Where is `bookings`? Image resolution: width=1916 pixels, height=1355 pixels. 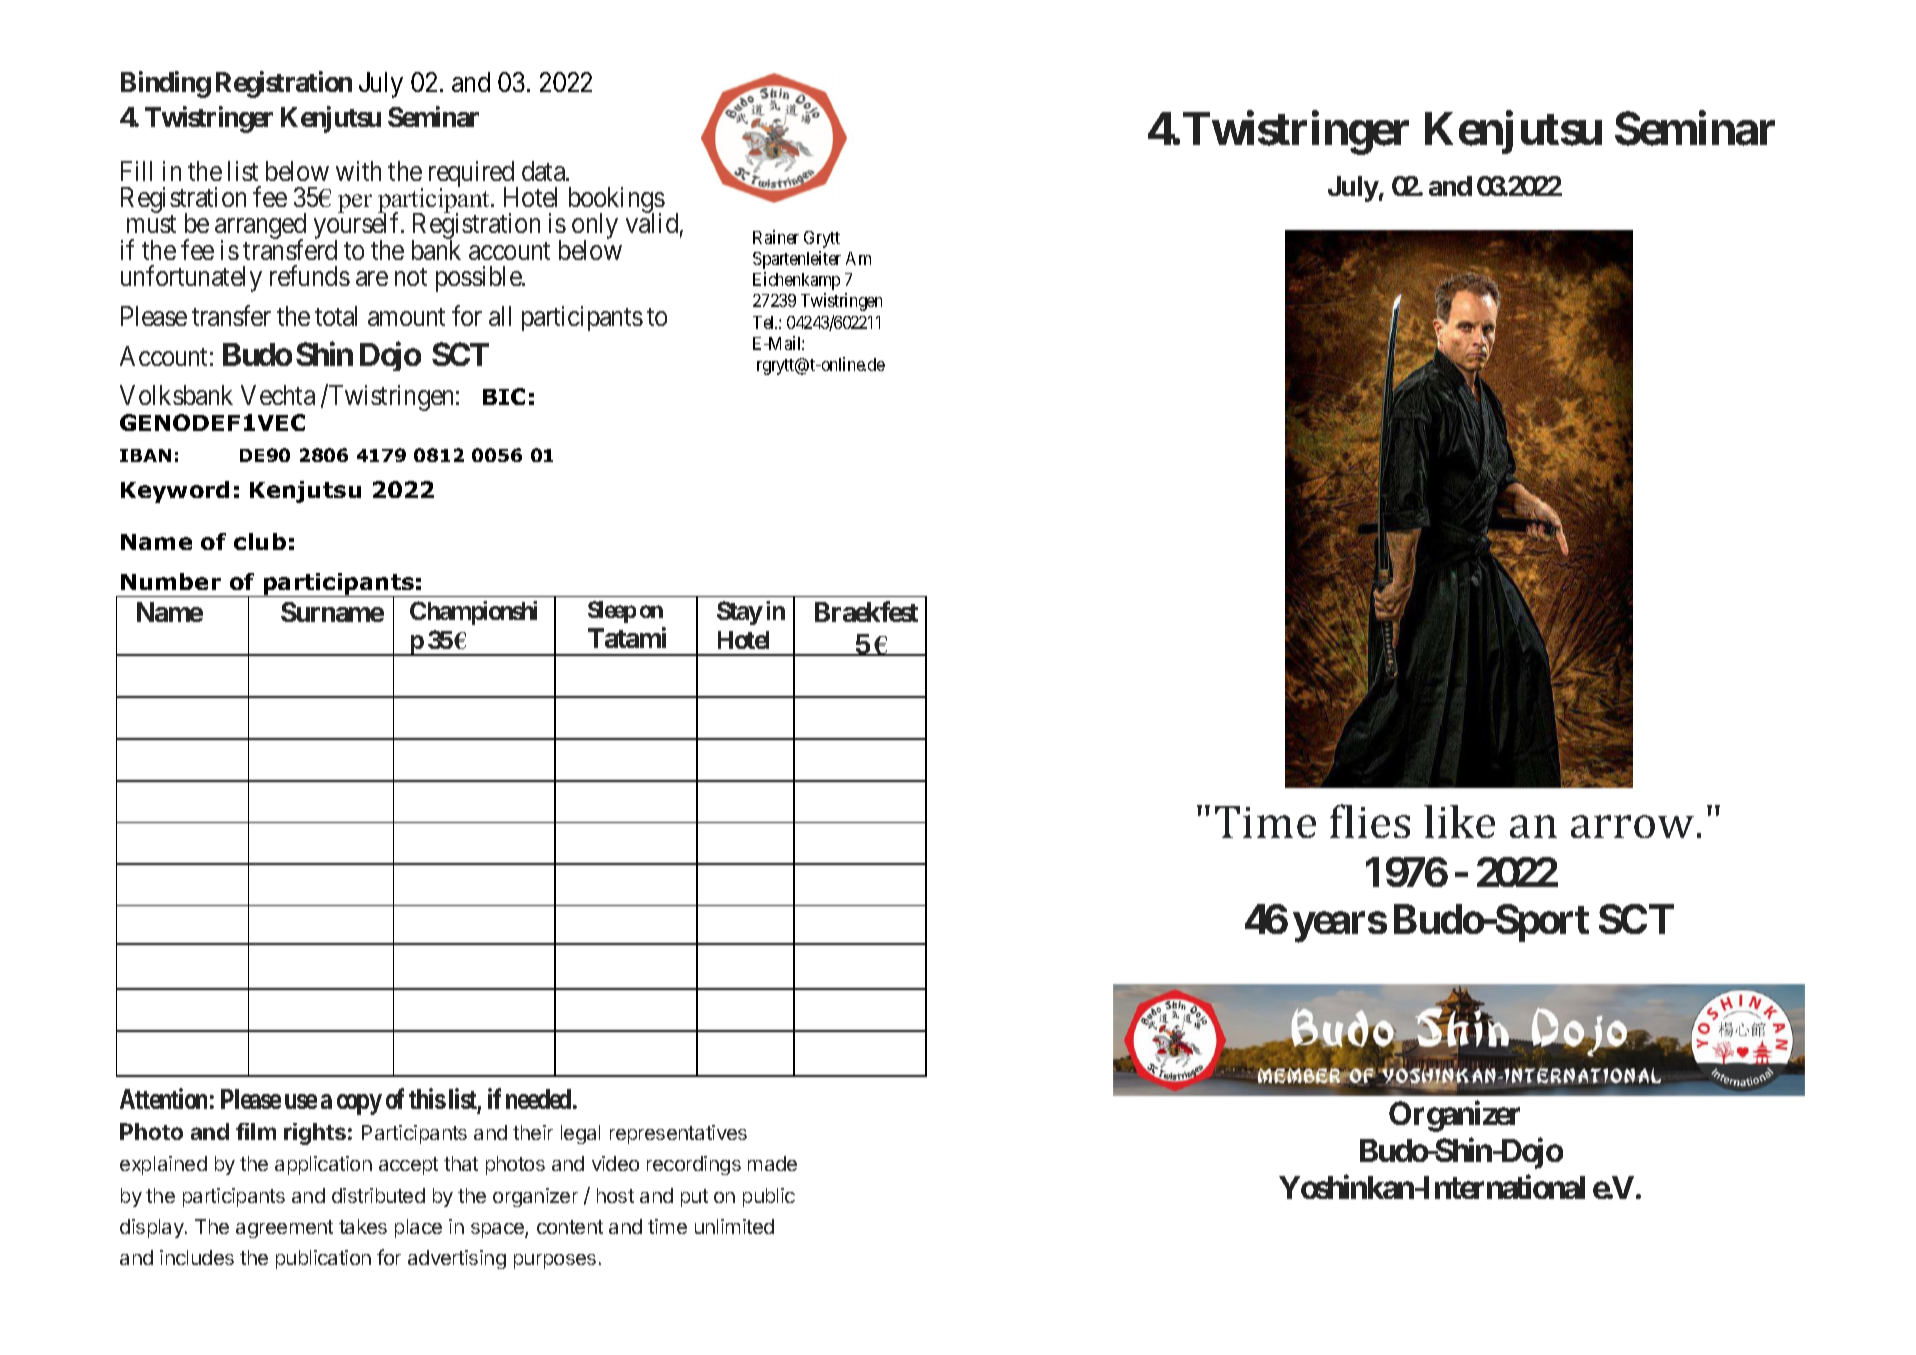 bookings is located at coordinates (617, 201).
